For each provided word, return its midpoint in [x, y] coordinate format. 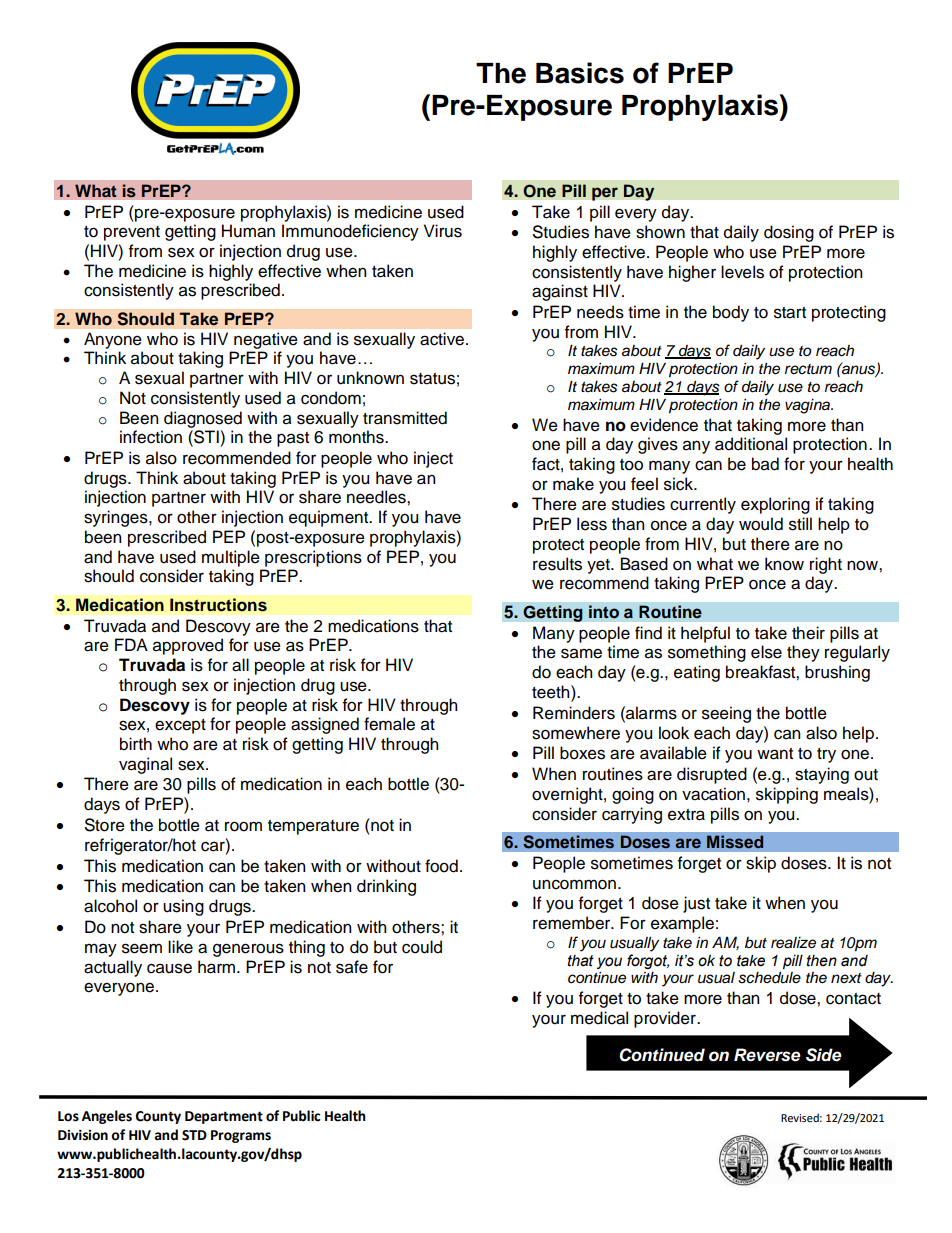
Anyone [113, 340]
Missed [735, 842]
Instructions [218, 605]
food [441, 866]
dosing [789, 233]
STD [194, 1135]
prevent [132, 233]
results [557, 564]
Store [105, 825]
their [808, 633]
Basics [580, 73]
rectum [808, 369]
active [443, 339]
